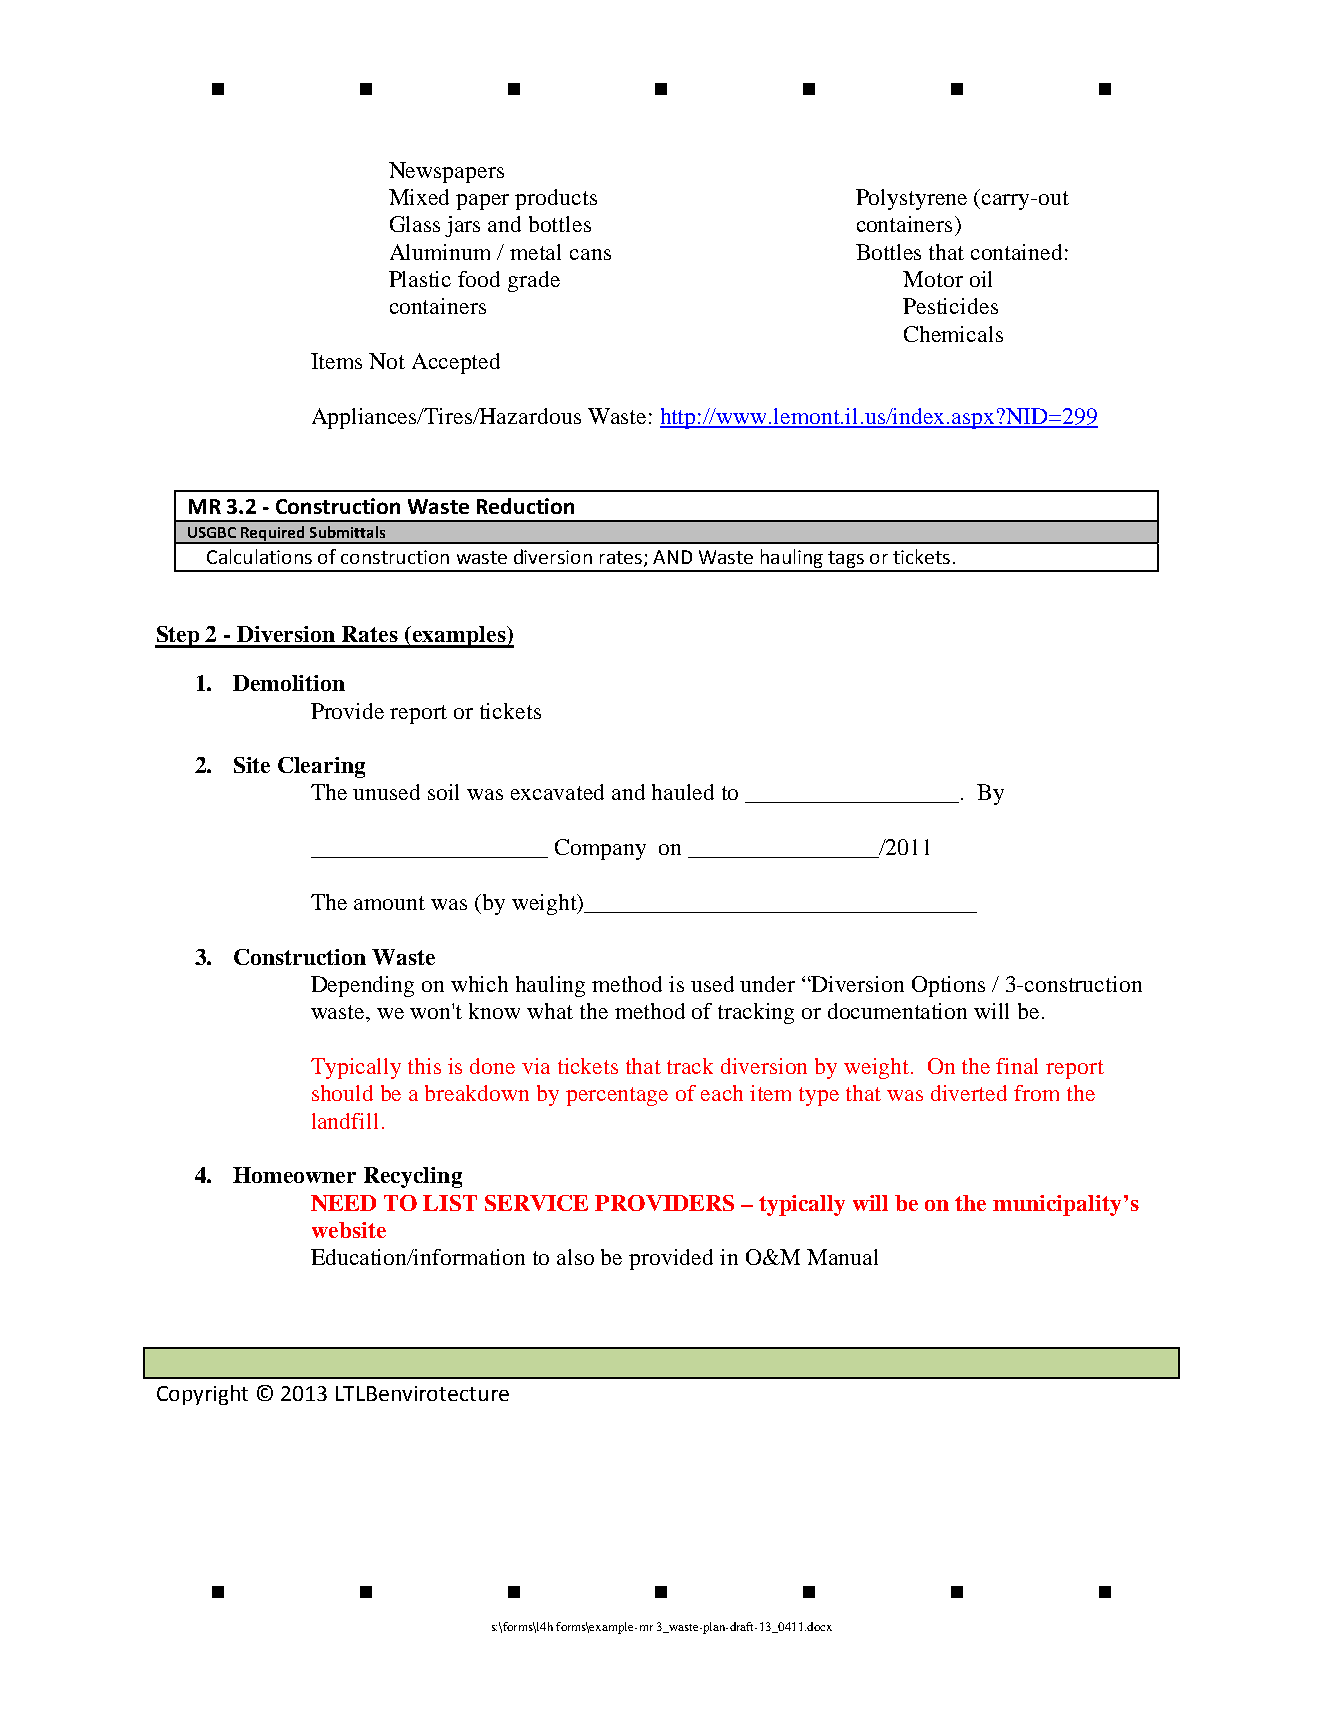  What do you see at coordinates (846, 561) in the page?
I see `tags` at bounding box center [846, 561].
